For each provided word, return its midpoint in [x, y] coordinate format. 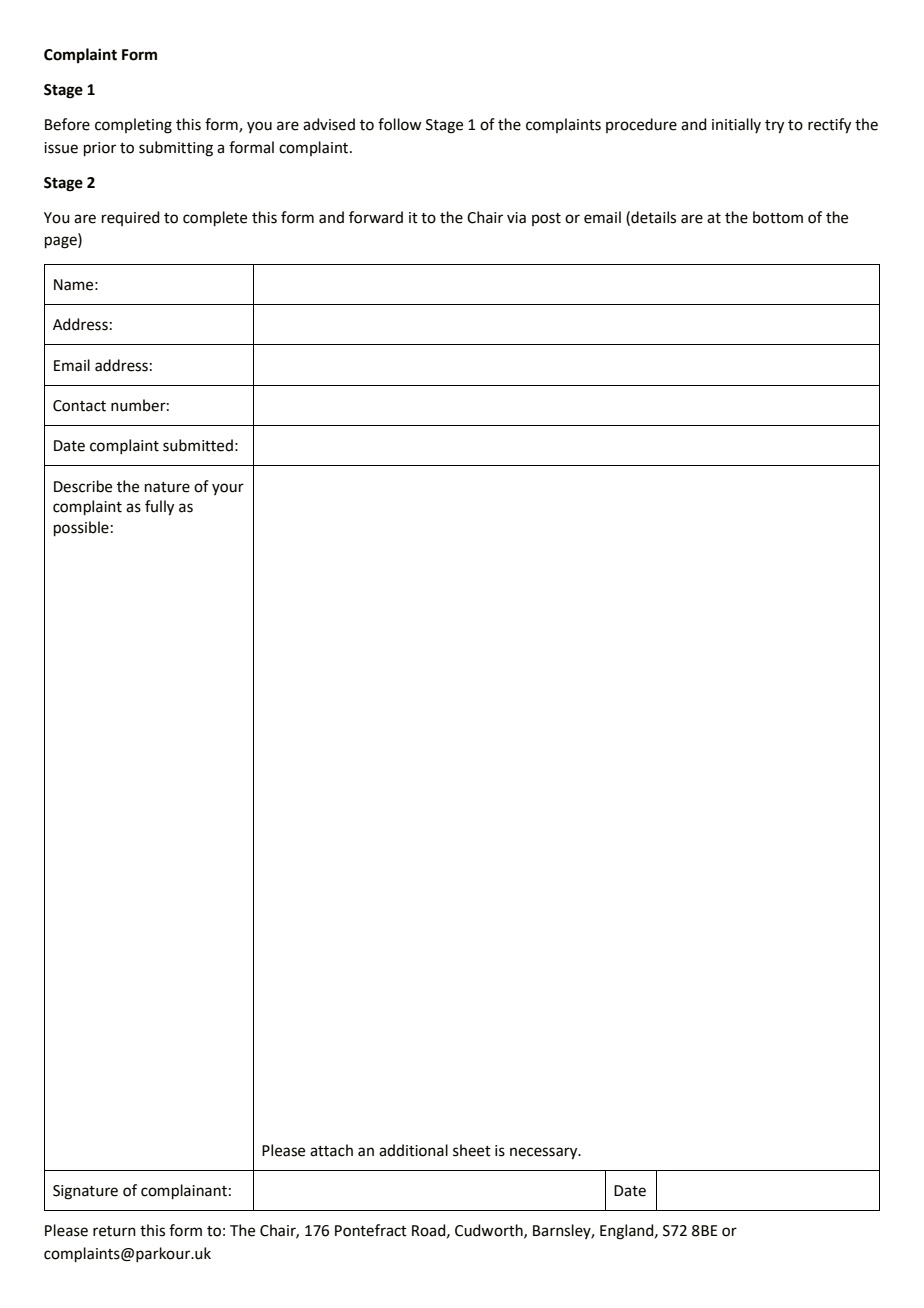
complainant [184, 1192]
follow [399, 124]
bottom [778, 217]
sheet [472, 1150]
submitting [176, 149]
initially [736, 125]
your [228, 489]
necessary [545, 1153]
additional [413, 1150]
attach [331, 1150]
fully [159, 508]
